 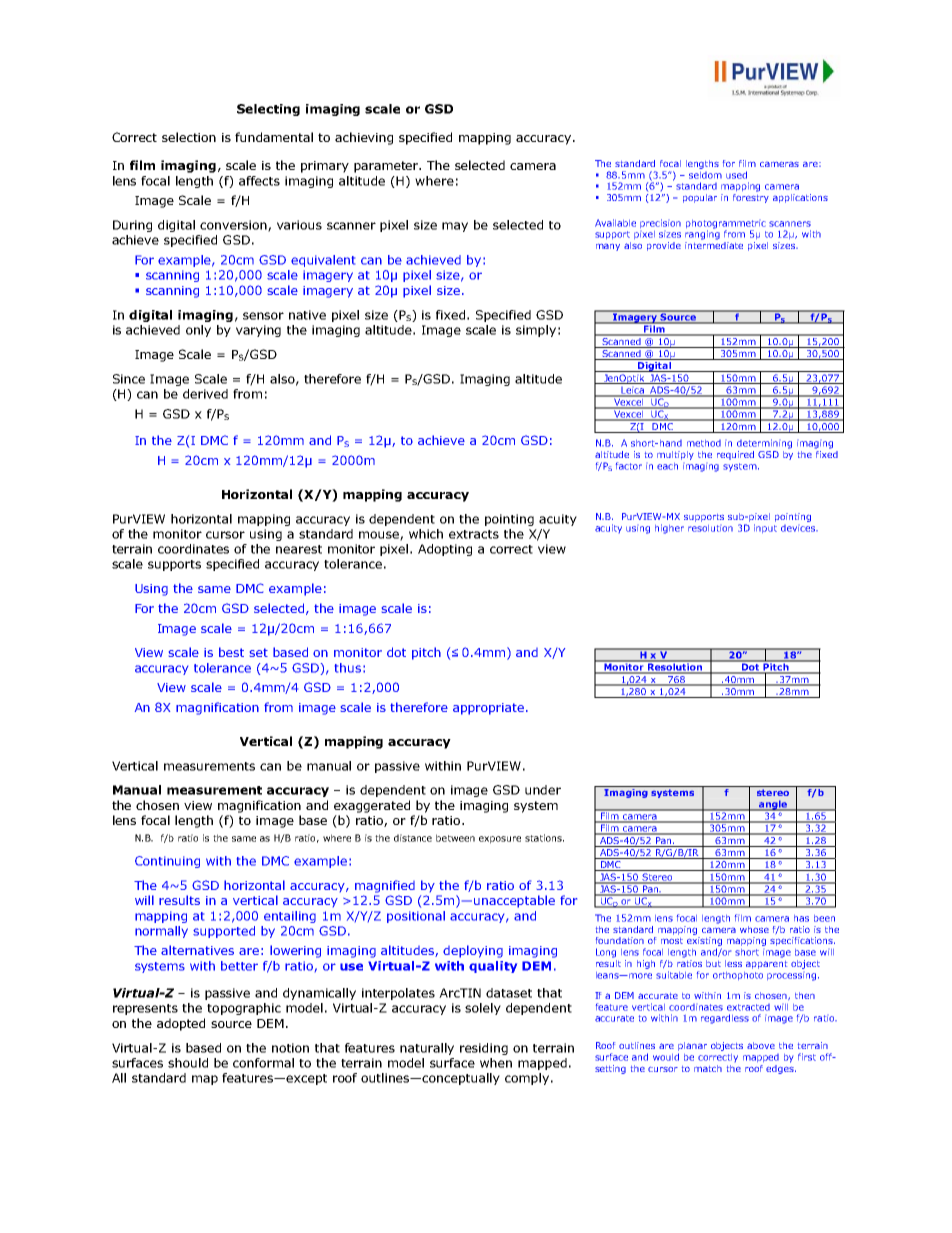 What do you see at coordinates (387, 167) in the image?
I see `parameter` at bounding box center [387, 167].
